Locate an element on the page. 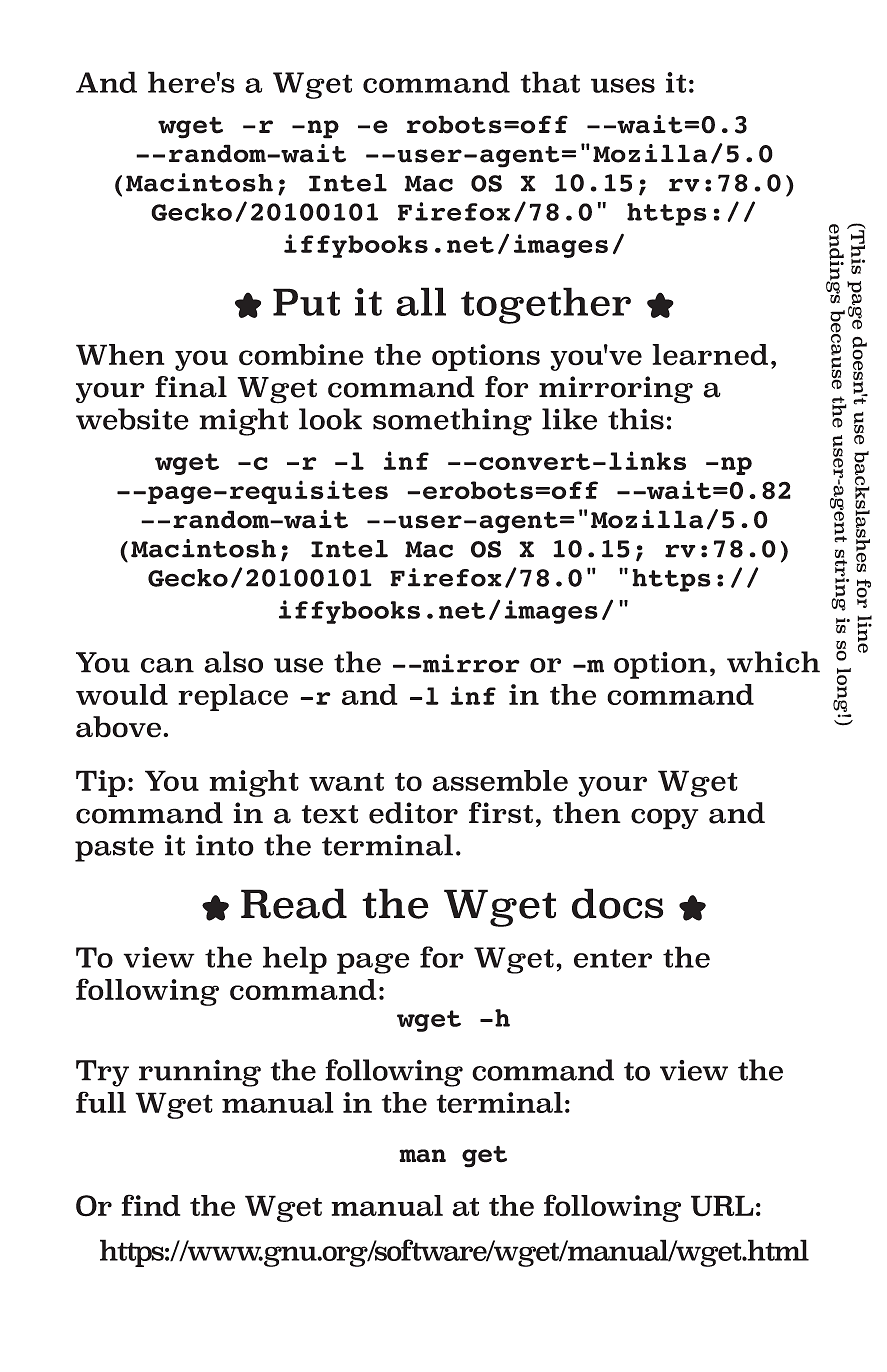  which is located at coordinates (773, 662).
